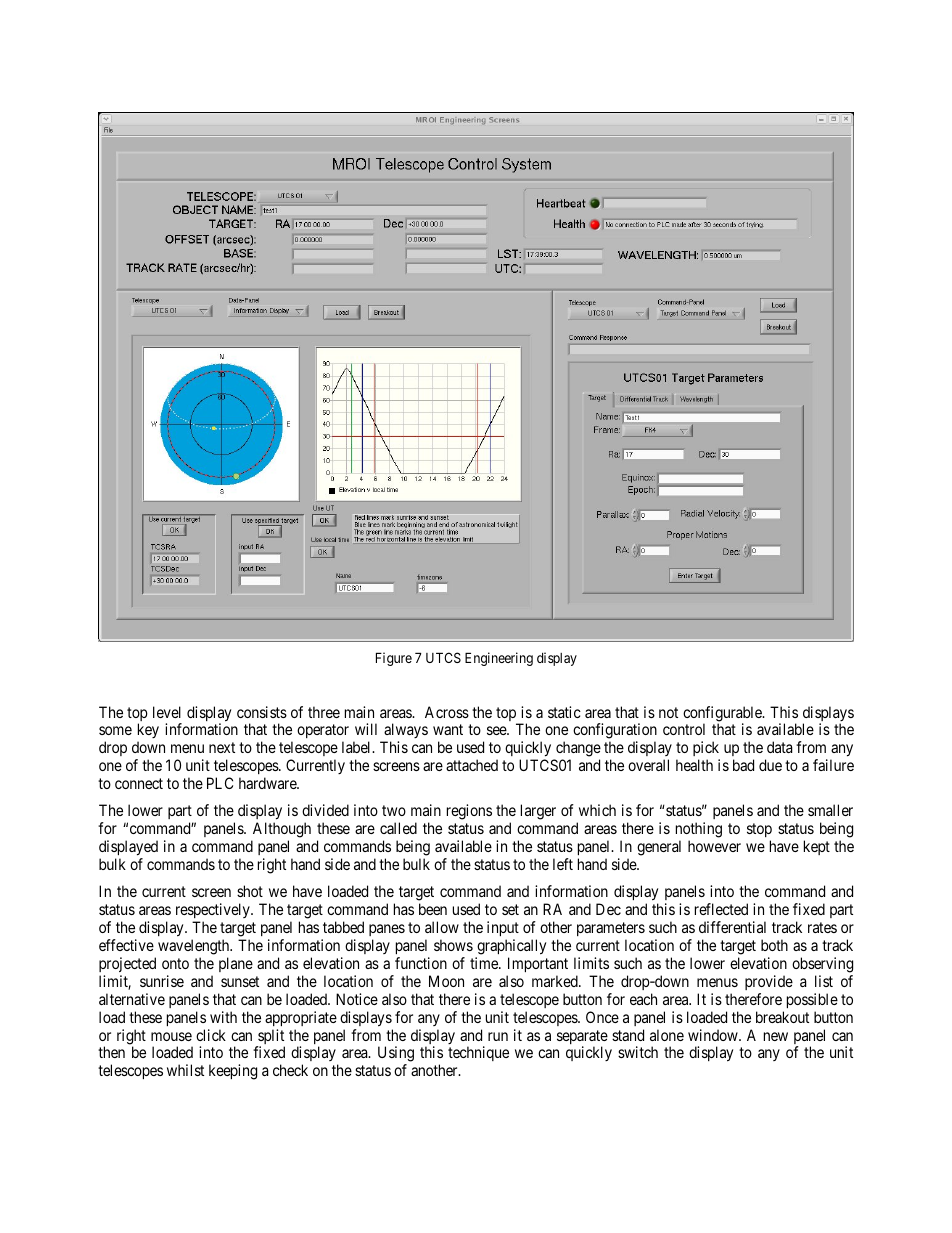  I want to click on keeping, so click(233, 1072).
